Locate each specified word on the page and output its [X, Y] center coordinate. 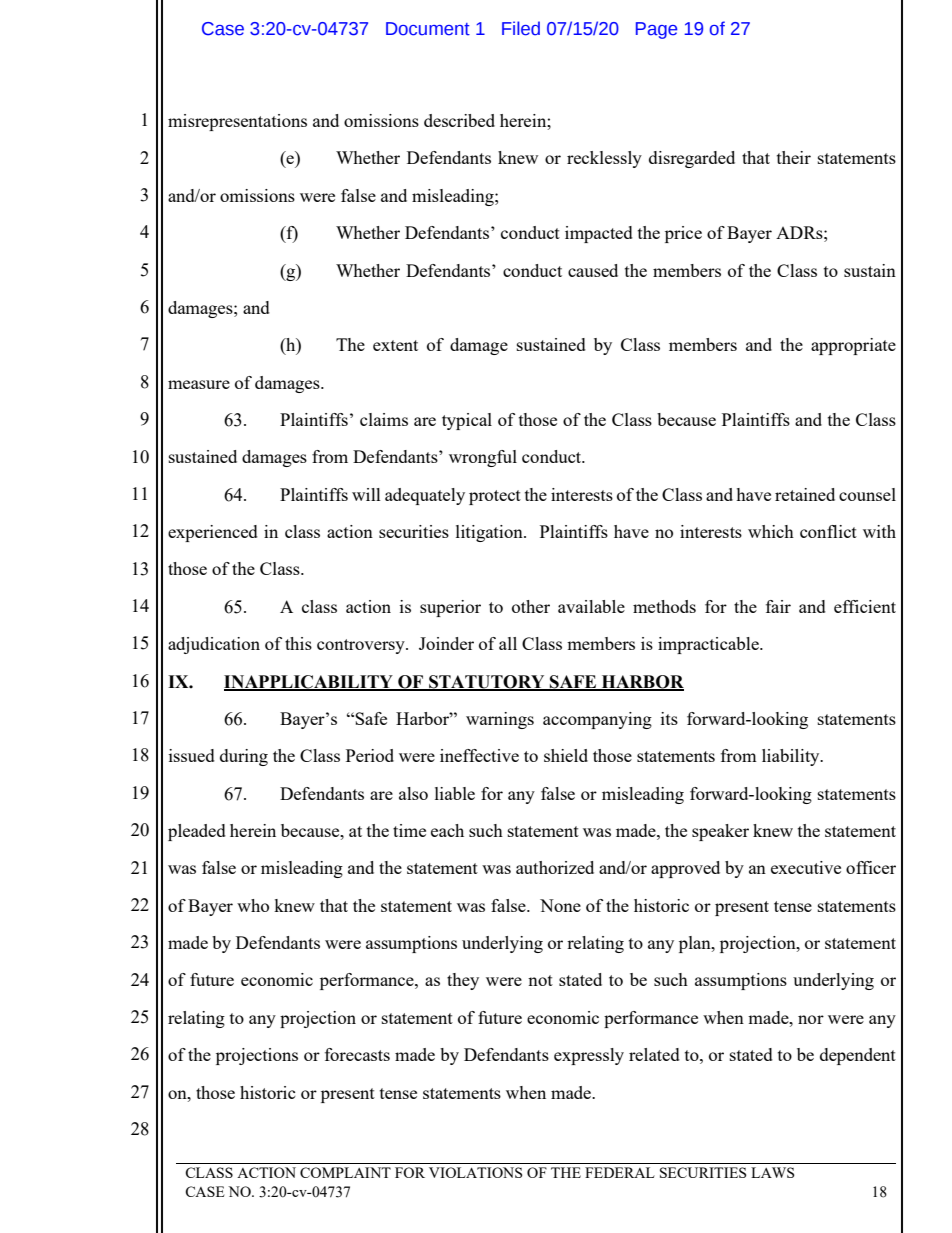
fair [778, 606]
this [298, 643]
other [531, 606]
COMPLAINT [345, 1172]
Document [428, 29]
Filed [521, 28]
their [794, 157]
